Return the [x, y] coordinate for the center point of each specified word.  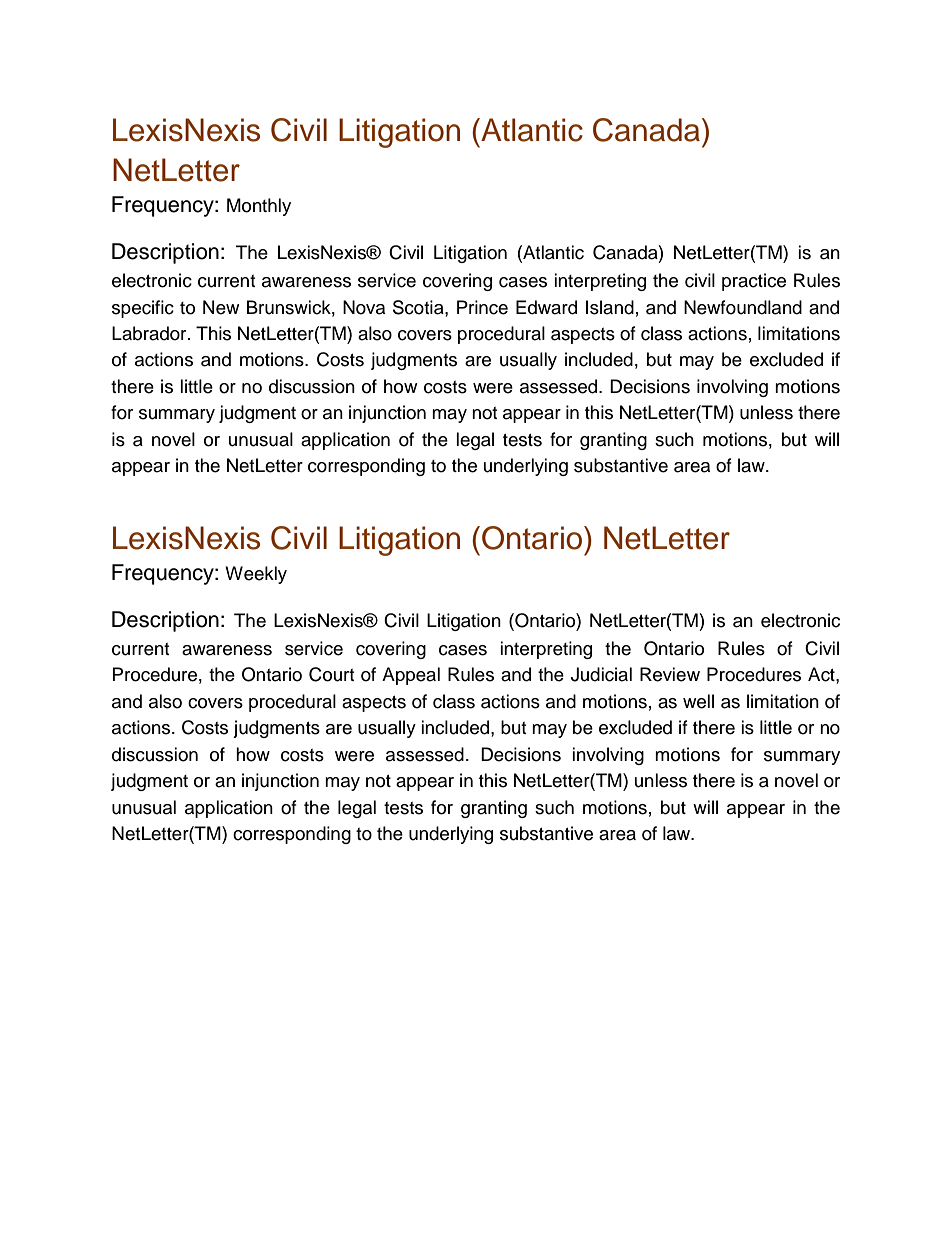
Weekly [256, 575]
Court [331, 674]
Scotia [419, 308]
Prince [482, 307]
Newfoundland [743, 307]
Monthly [259, 207]
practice [754, 282]
